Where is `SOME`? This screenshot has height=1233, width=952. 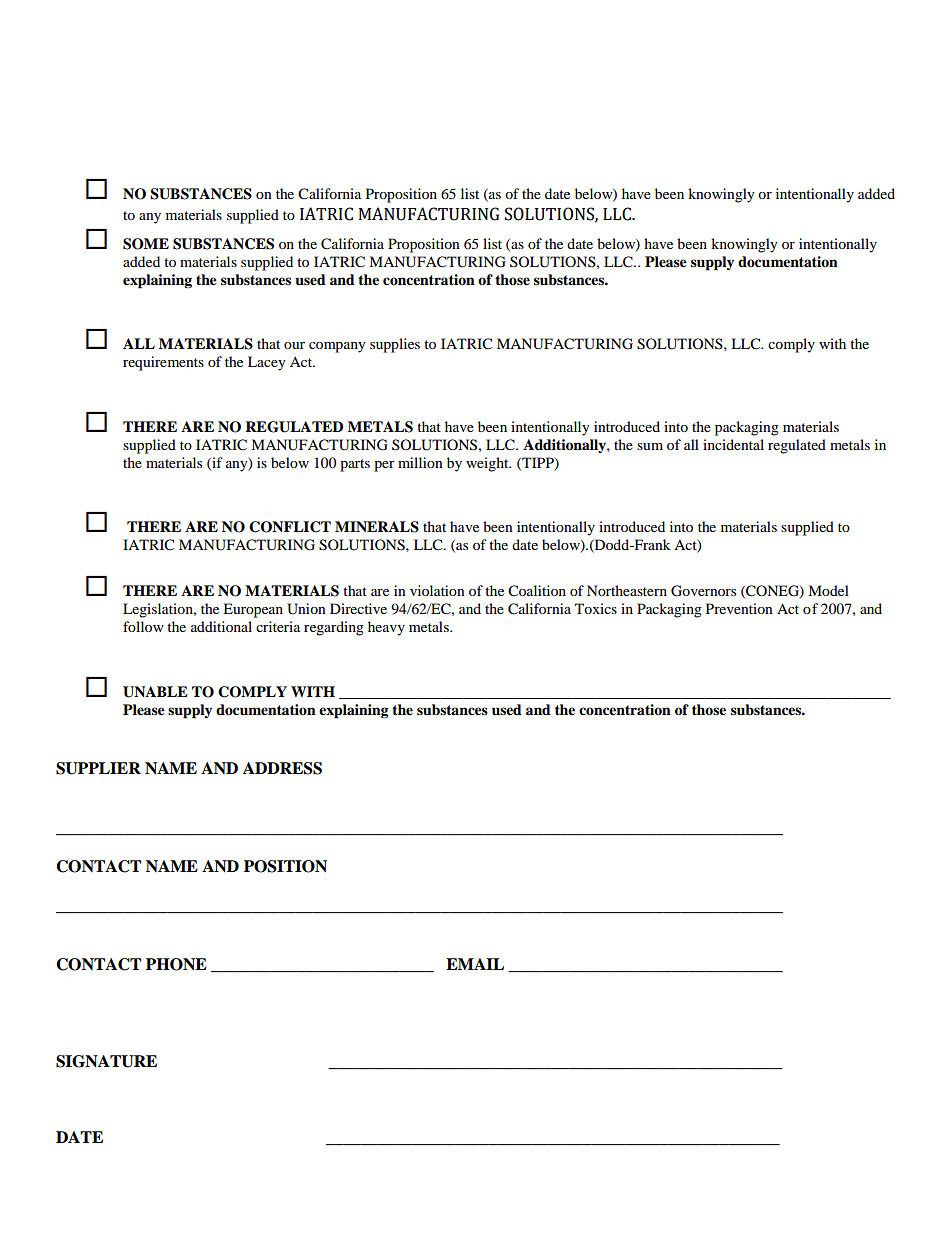 SOME is located at coordinates (146, 244).
